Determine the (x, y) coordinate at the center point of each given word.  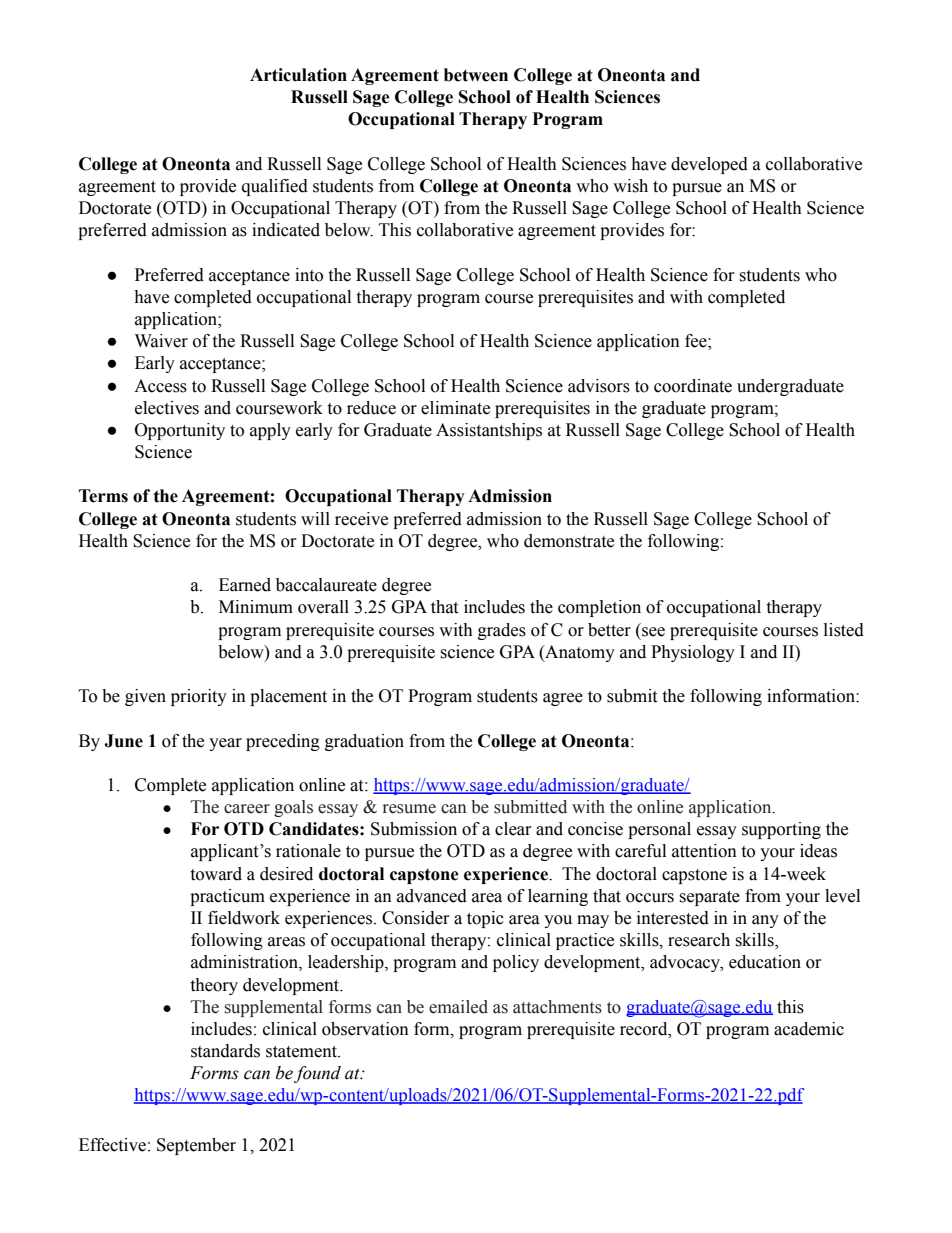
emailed (458, 1007)
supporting (781, 830)
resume (409, 809)
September (196, 1146)
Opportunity (180, 431)
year (225, 744)
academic (809, 1029)
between (476, 75)
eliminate (455, 408)
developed (709, 165)
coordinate (693, 386)
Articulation (298, 75)
